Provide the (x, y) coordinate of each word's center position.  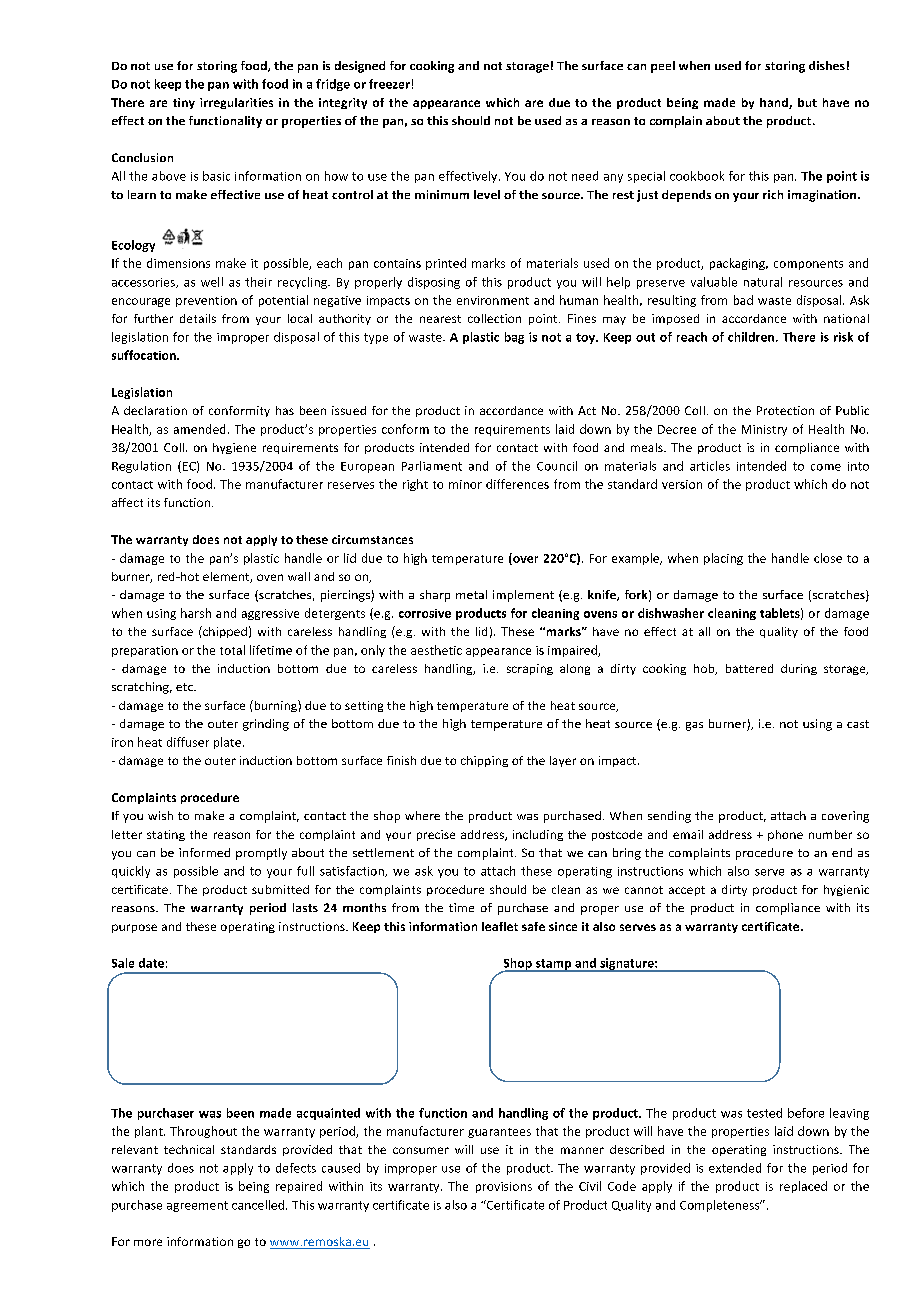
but (807, 102)
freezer (389, 84)
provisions (504, 1187)
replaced (803, 1187)
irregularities (236, 103)
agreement (197, 1206)
